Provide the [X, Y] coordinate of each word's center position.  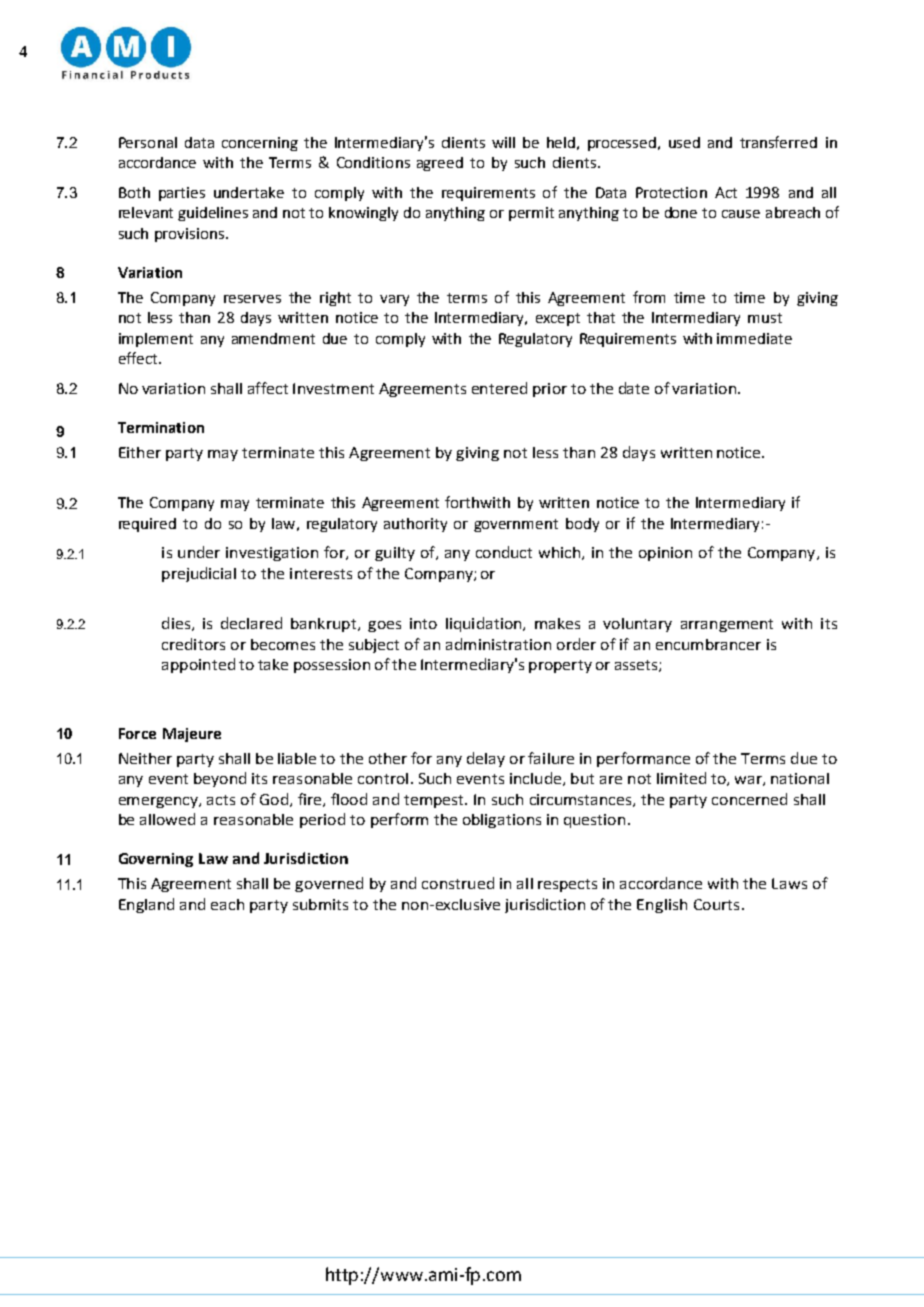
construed [458, 883]
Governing [156, 860]
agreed [440, 164]
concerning [260, 144]
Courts [716, 904]
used [684, 142]
